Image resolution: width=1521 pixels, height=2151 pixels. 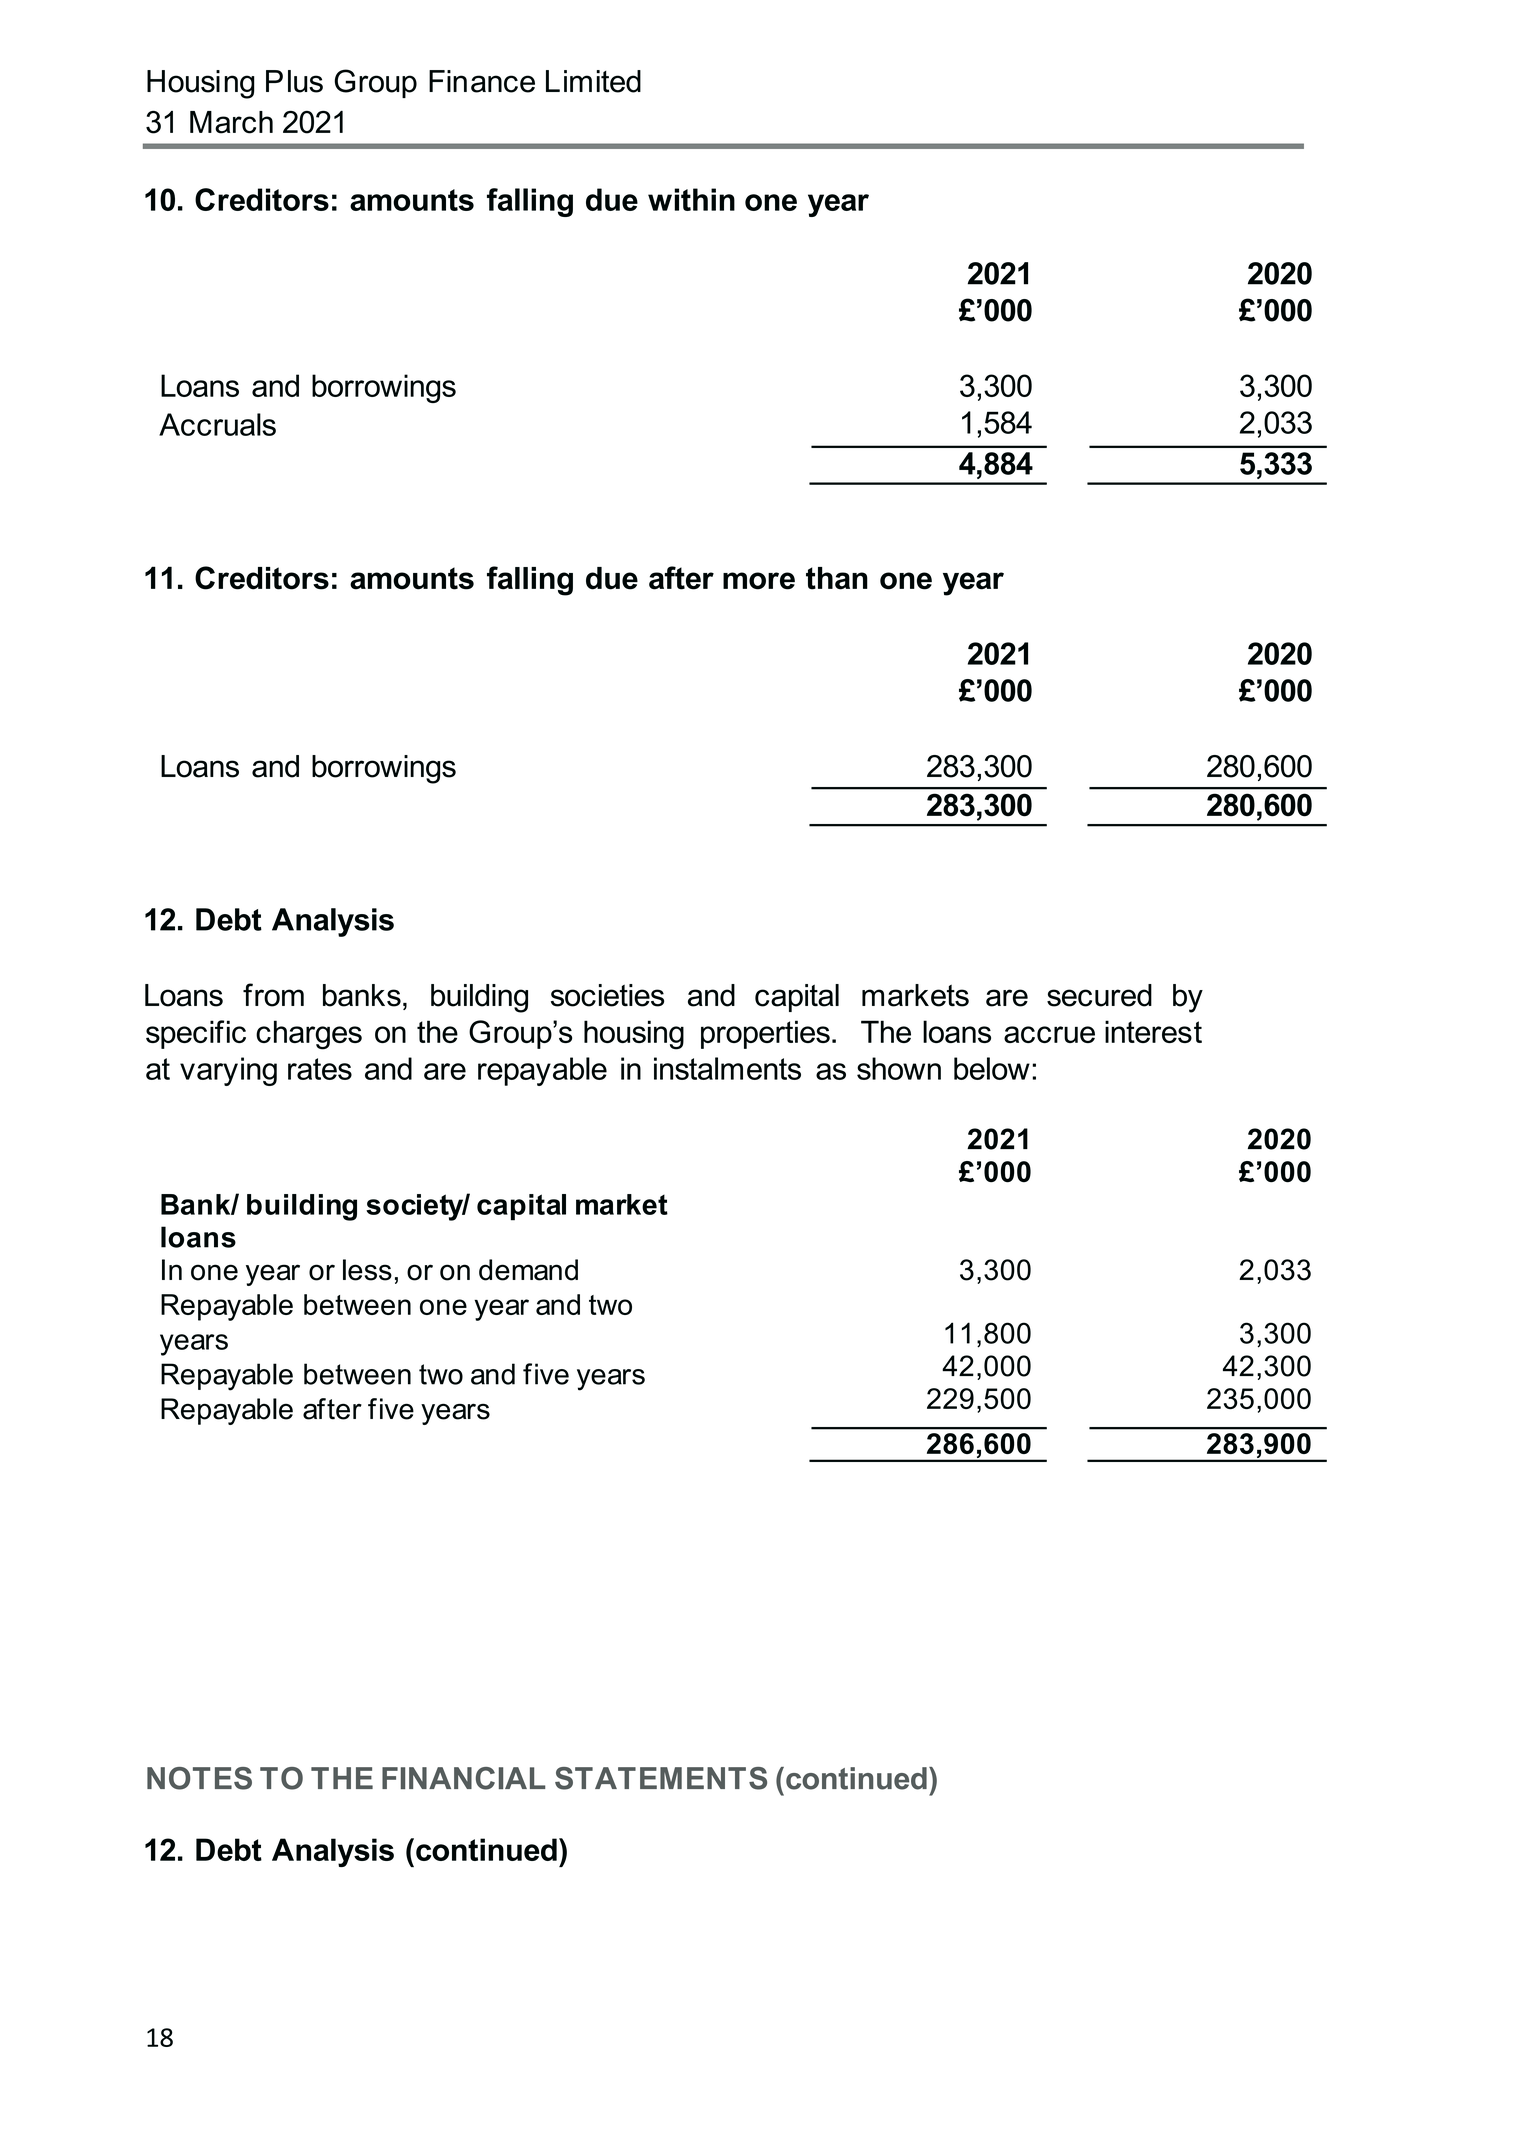 What do you see at coordinates (217, 424) in the screenshot?
I see `Accruals` at bounding box center [217, 424].
